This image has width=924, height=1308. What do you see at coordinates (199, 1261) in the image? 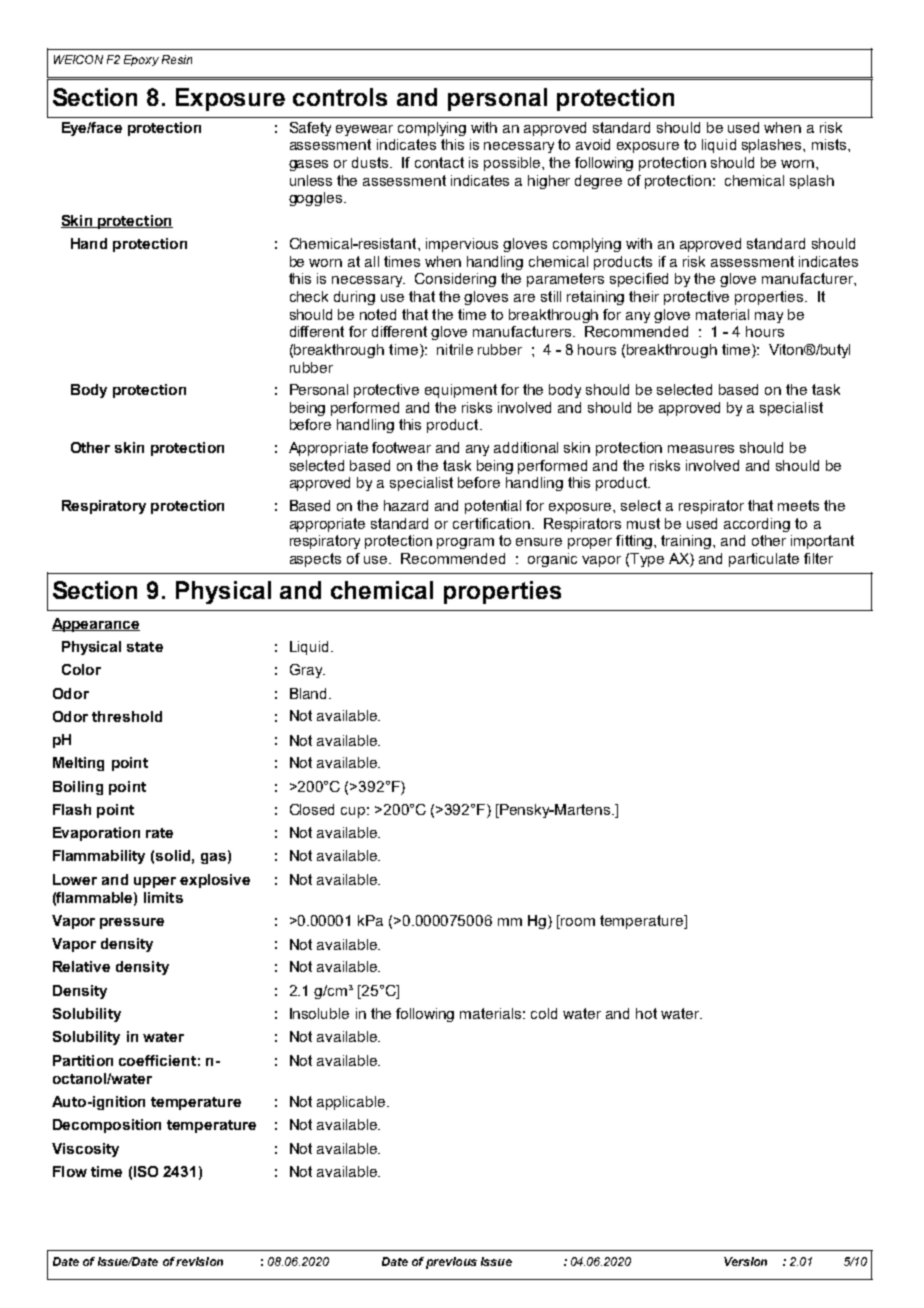
I see `revision` at bounding box center [199, 1261].
